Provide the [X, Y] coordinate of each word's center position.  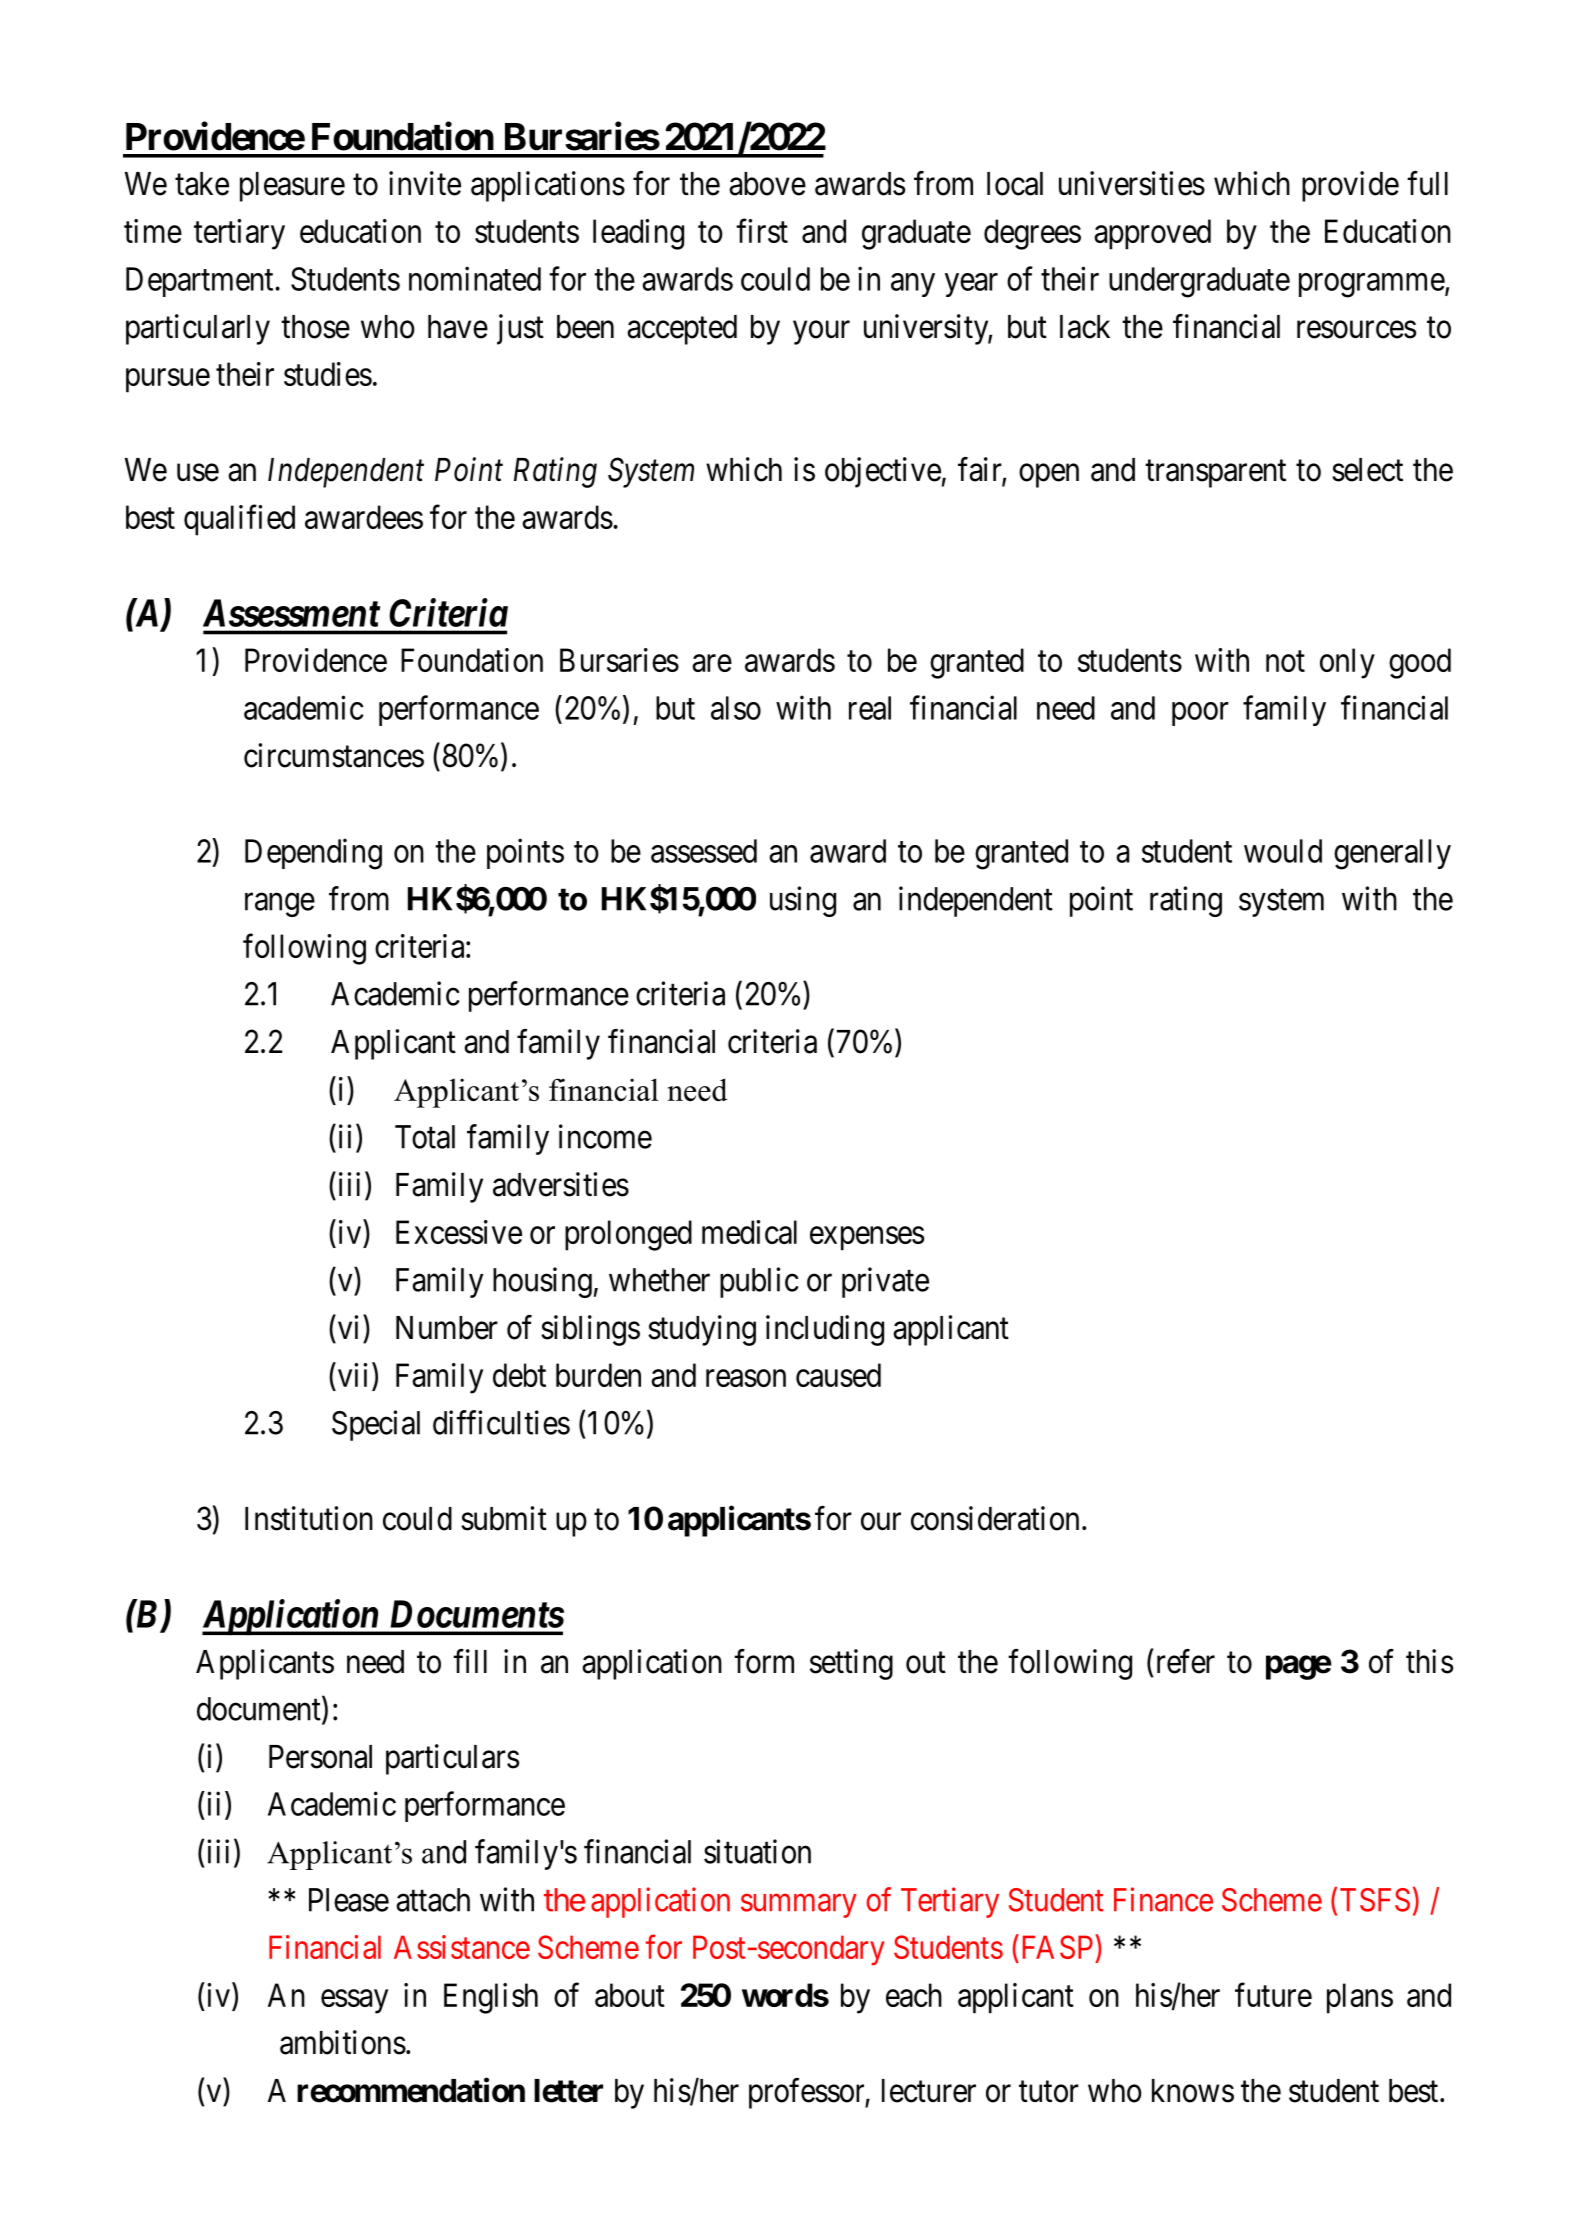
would [1283, 851]
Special [376, 1425]
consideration [995, 1518]
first [762, 231]
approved [1152, 234]
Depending [313, 854]
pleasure [292, 187]
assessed [704, 851]
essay [354, 2002]
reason [746, 1378]
